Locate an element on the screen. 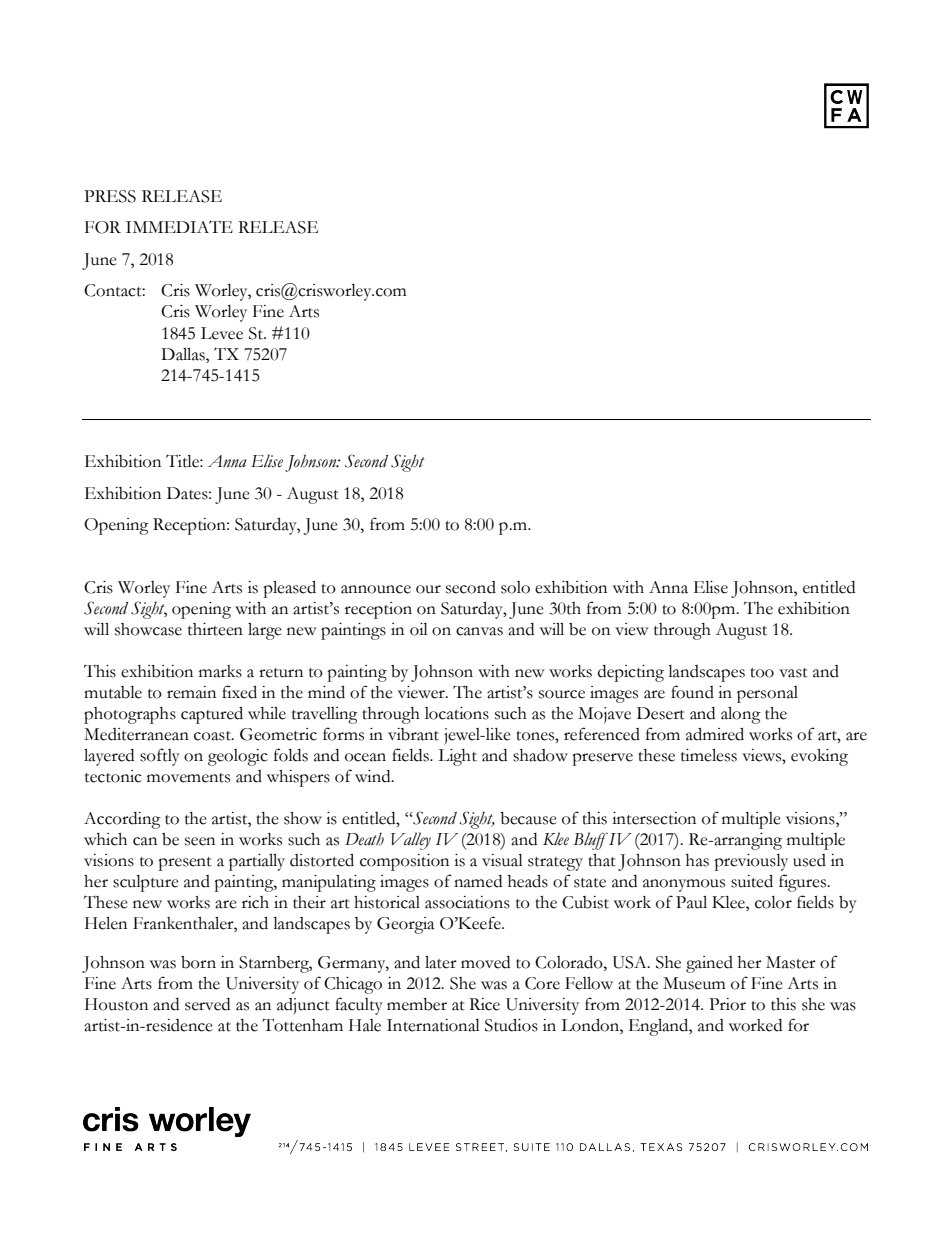 The width and height of the screenshot is (952, 1233). vast is located at coordinates (793, 673).
